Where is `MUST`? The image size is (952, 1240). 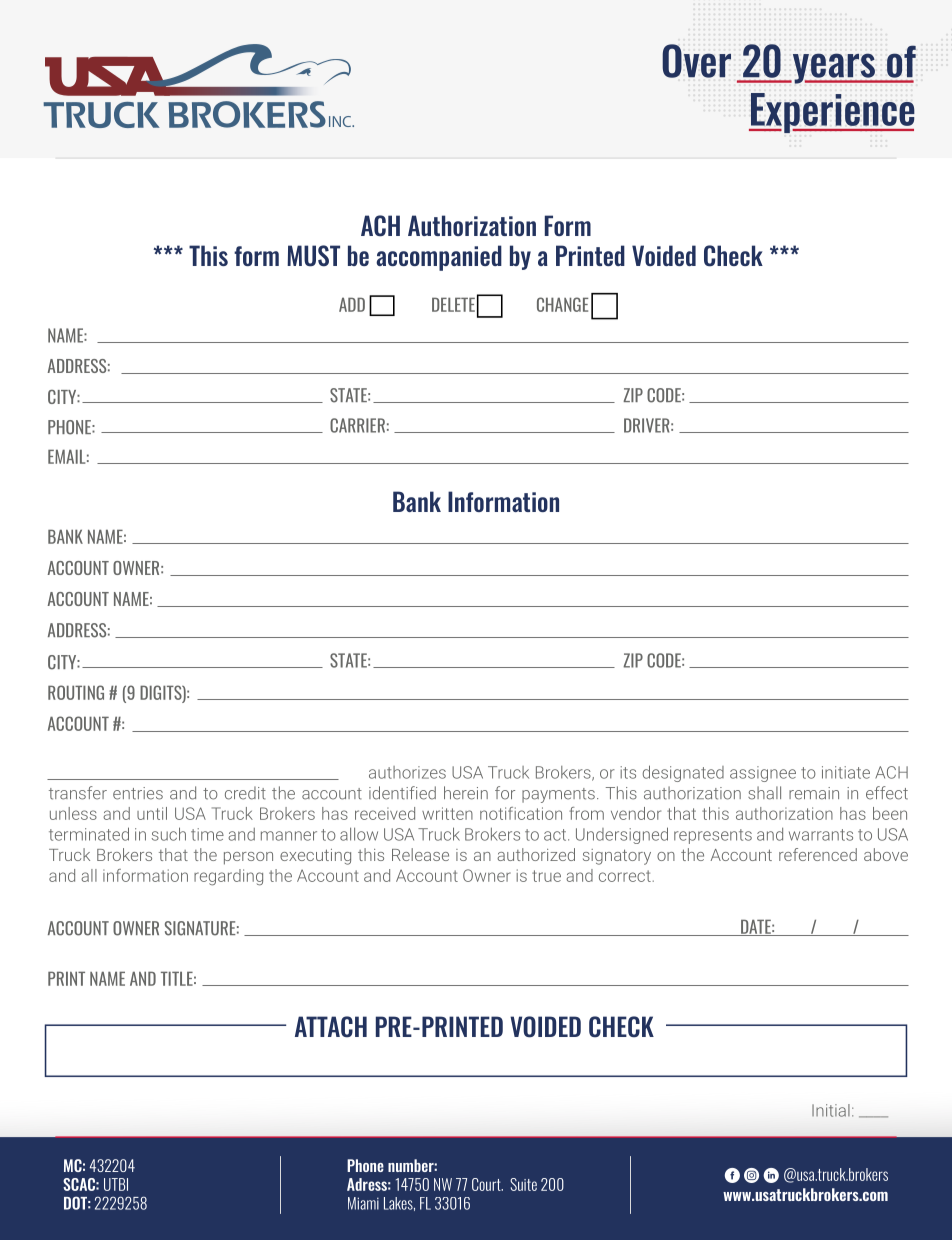
MUST is located at coordinates (313, 256).
